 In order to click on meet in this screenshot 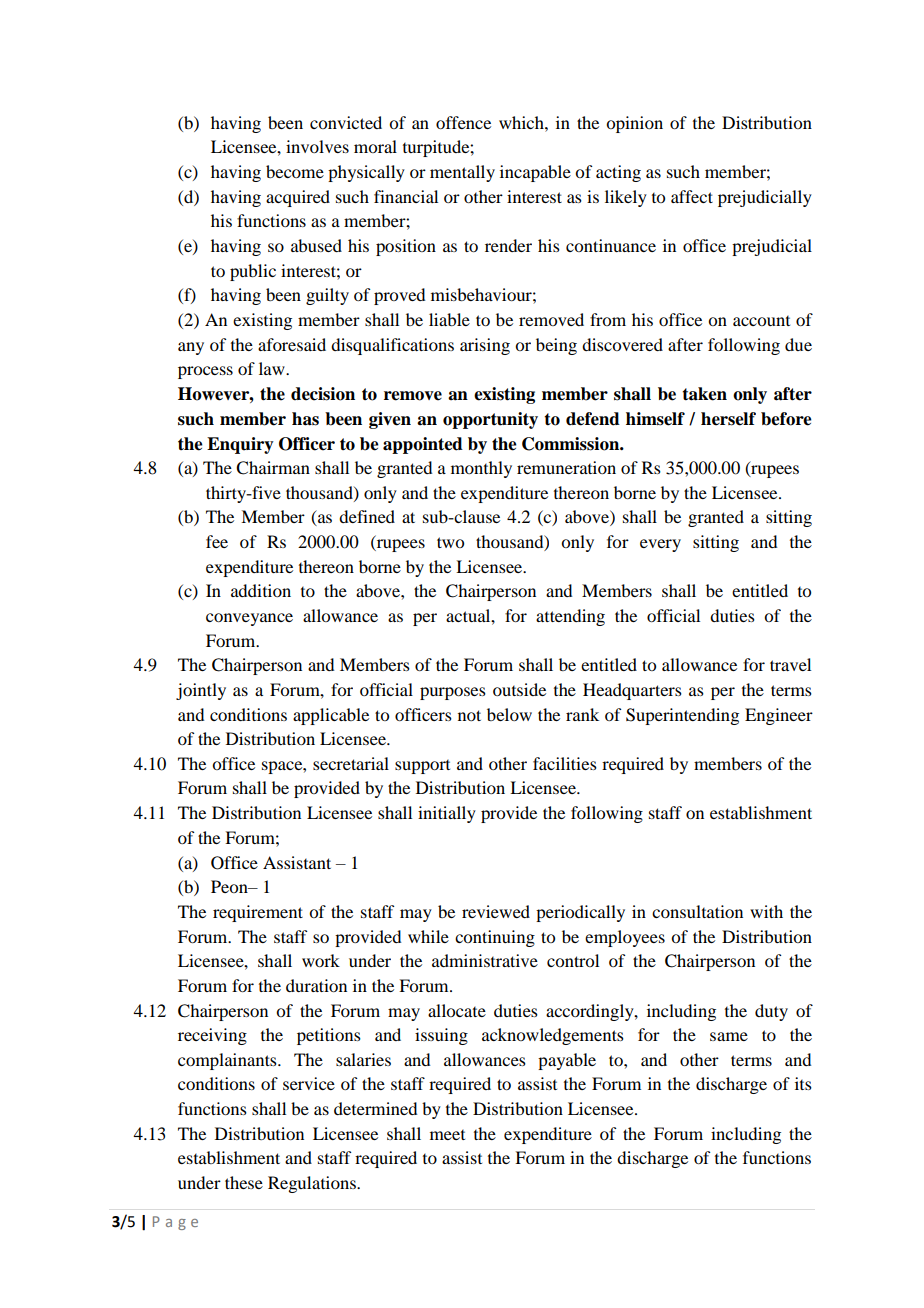, I will do `click(447, 1135)`.
